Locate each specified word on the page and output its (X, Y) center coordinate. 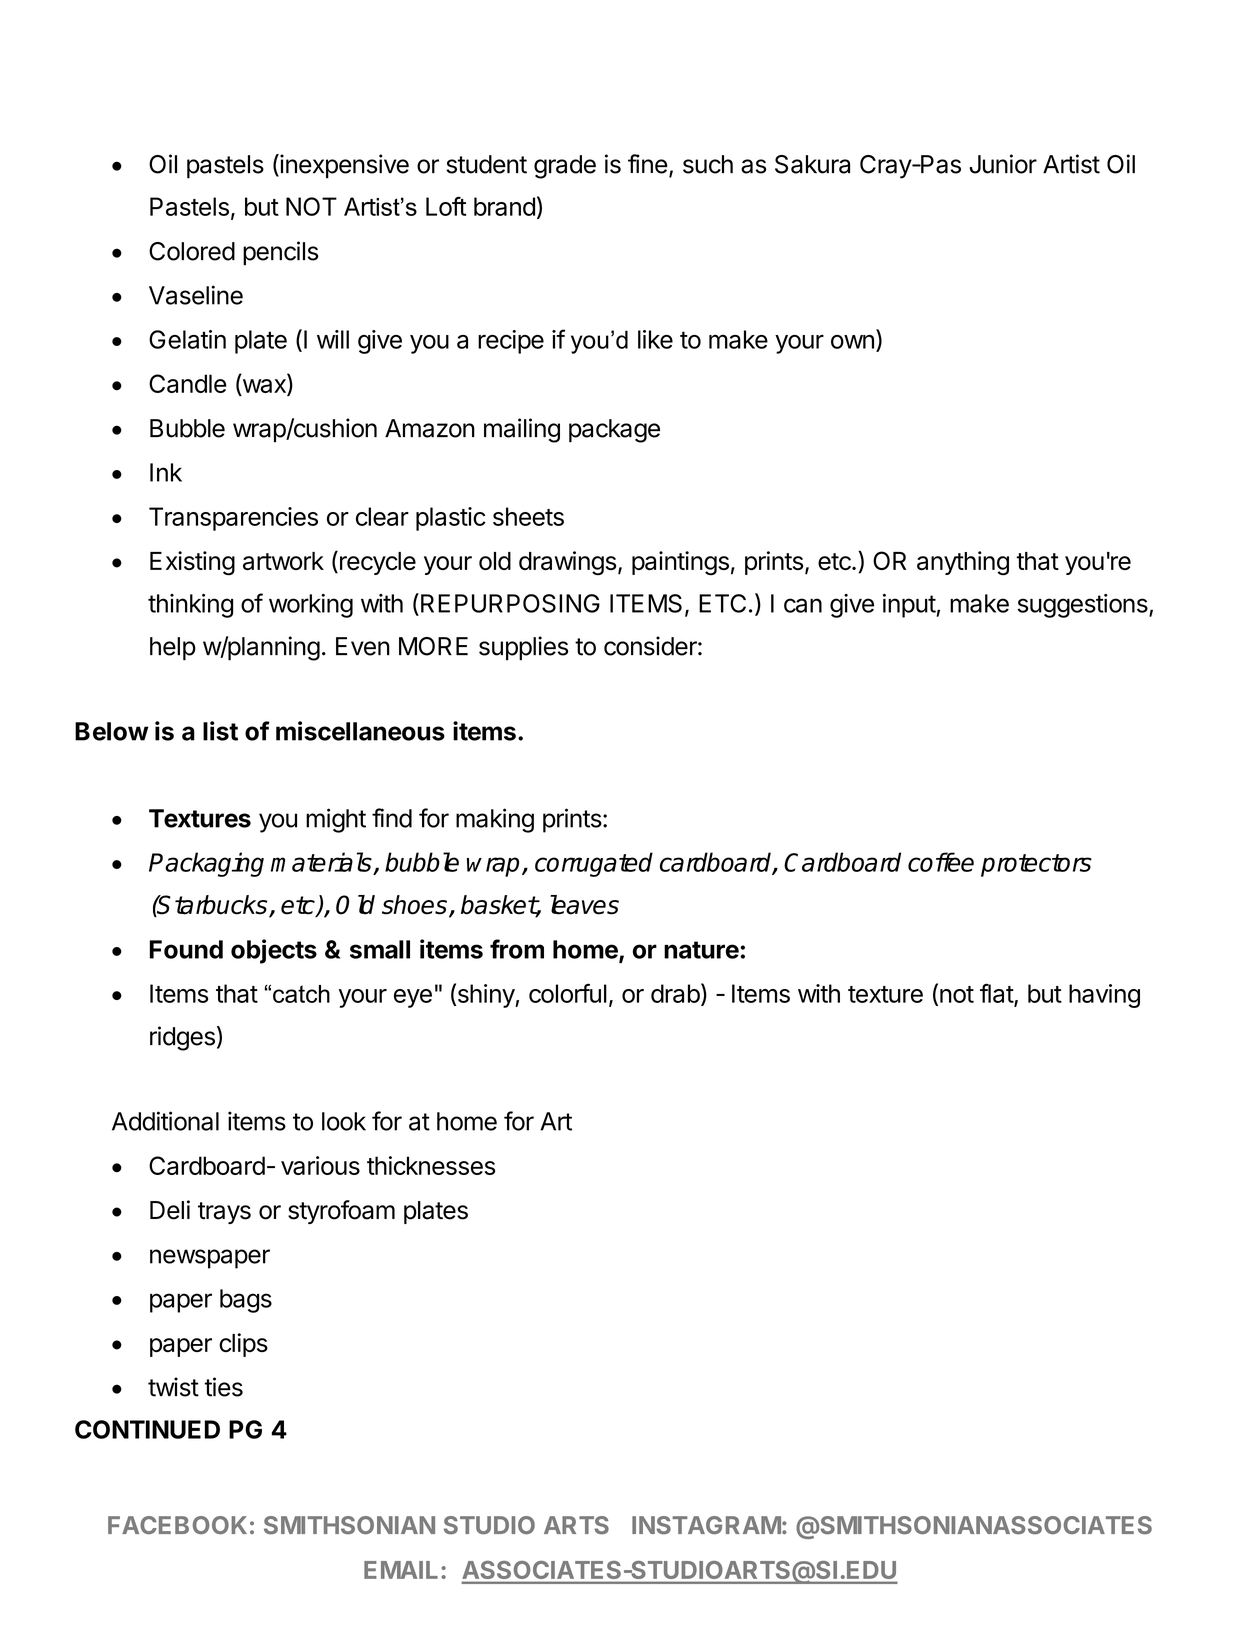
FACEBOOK (177, 1525)
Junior (1003, 164)
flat (997, 994)
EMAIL (401, 1570)
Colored (192, 251)
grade (565, 167)
